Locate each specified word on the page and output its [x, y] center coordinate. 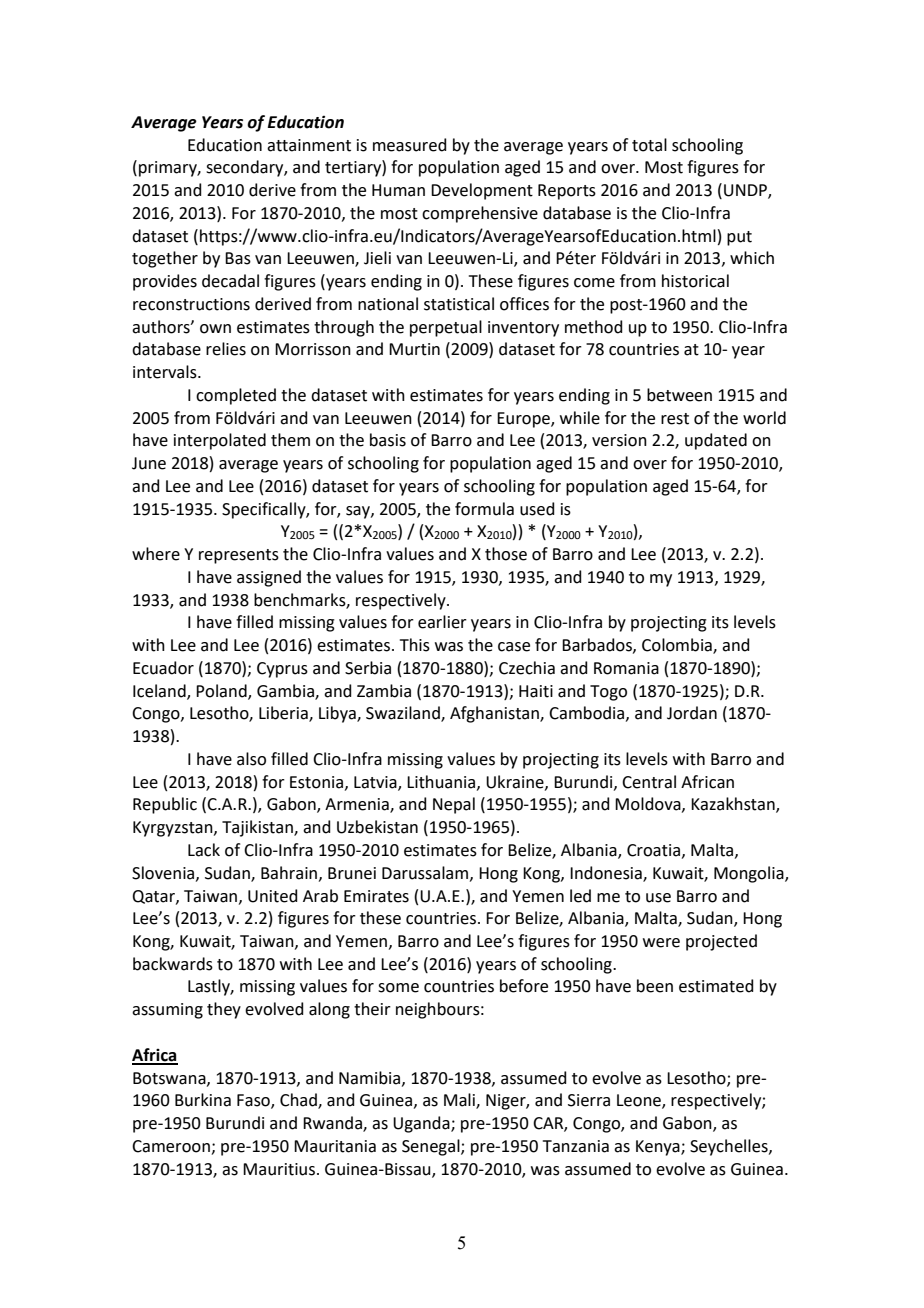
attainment [309, 145]
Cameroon [171, 1146]
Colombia [678, 646]
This [415, 645]
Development [482, 191]
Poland [222, 691]
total [649, 145]
